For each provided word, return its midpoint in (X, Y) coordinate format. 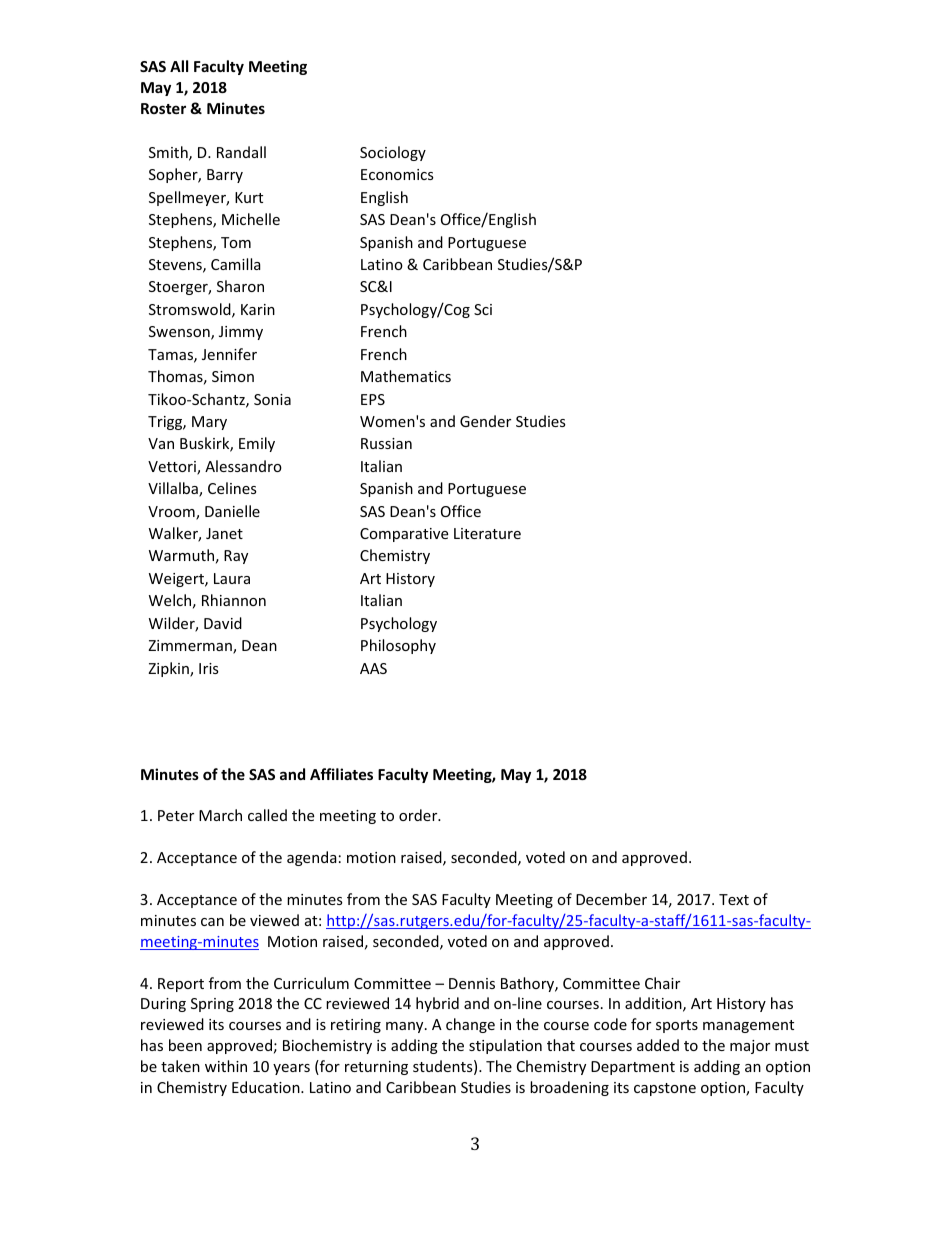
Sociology (393, 153)
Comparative (404, 535)
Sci (483, 309)
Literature (487, 533)
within (226, 1066)
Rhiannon (234, 600)
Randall (241, 152)
